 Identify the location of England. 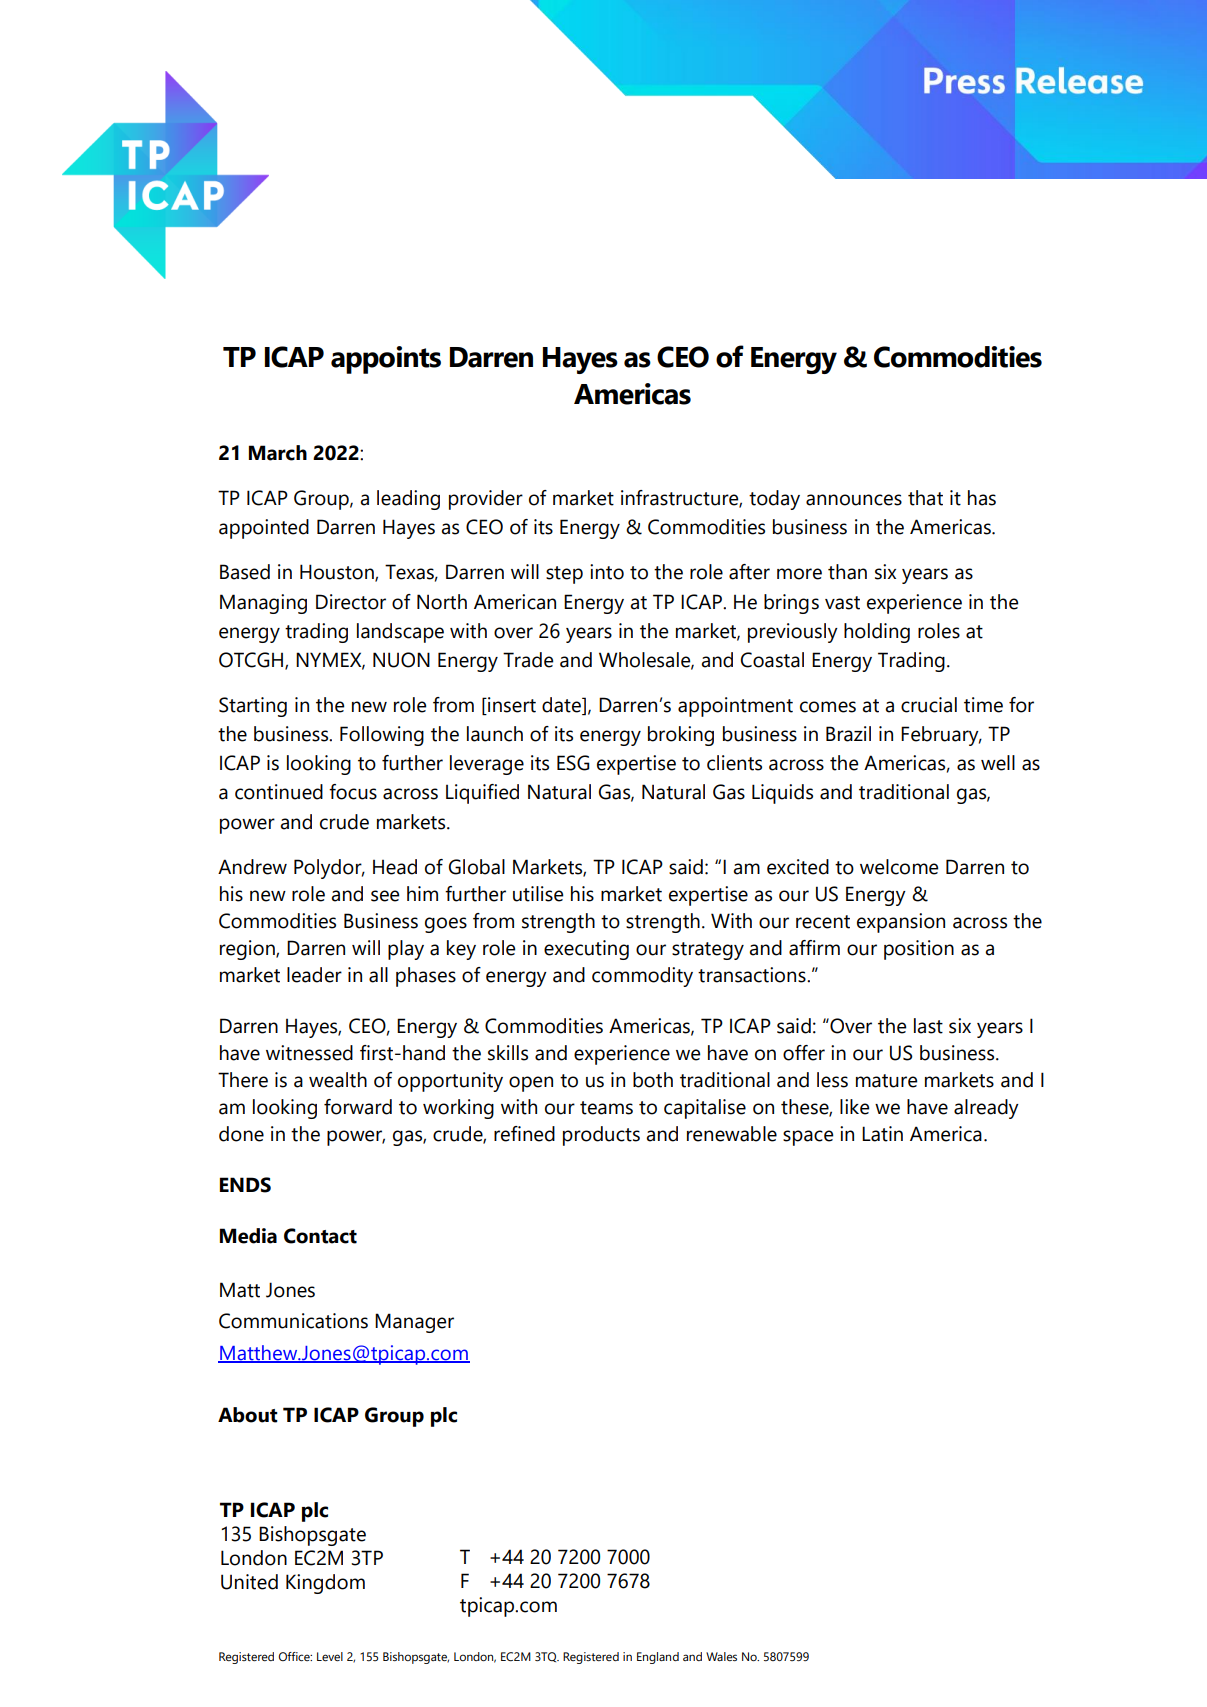
(658, 1658).
